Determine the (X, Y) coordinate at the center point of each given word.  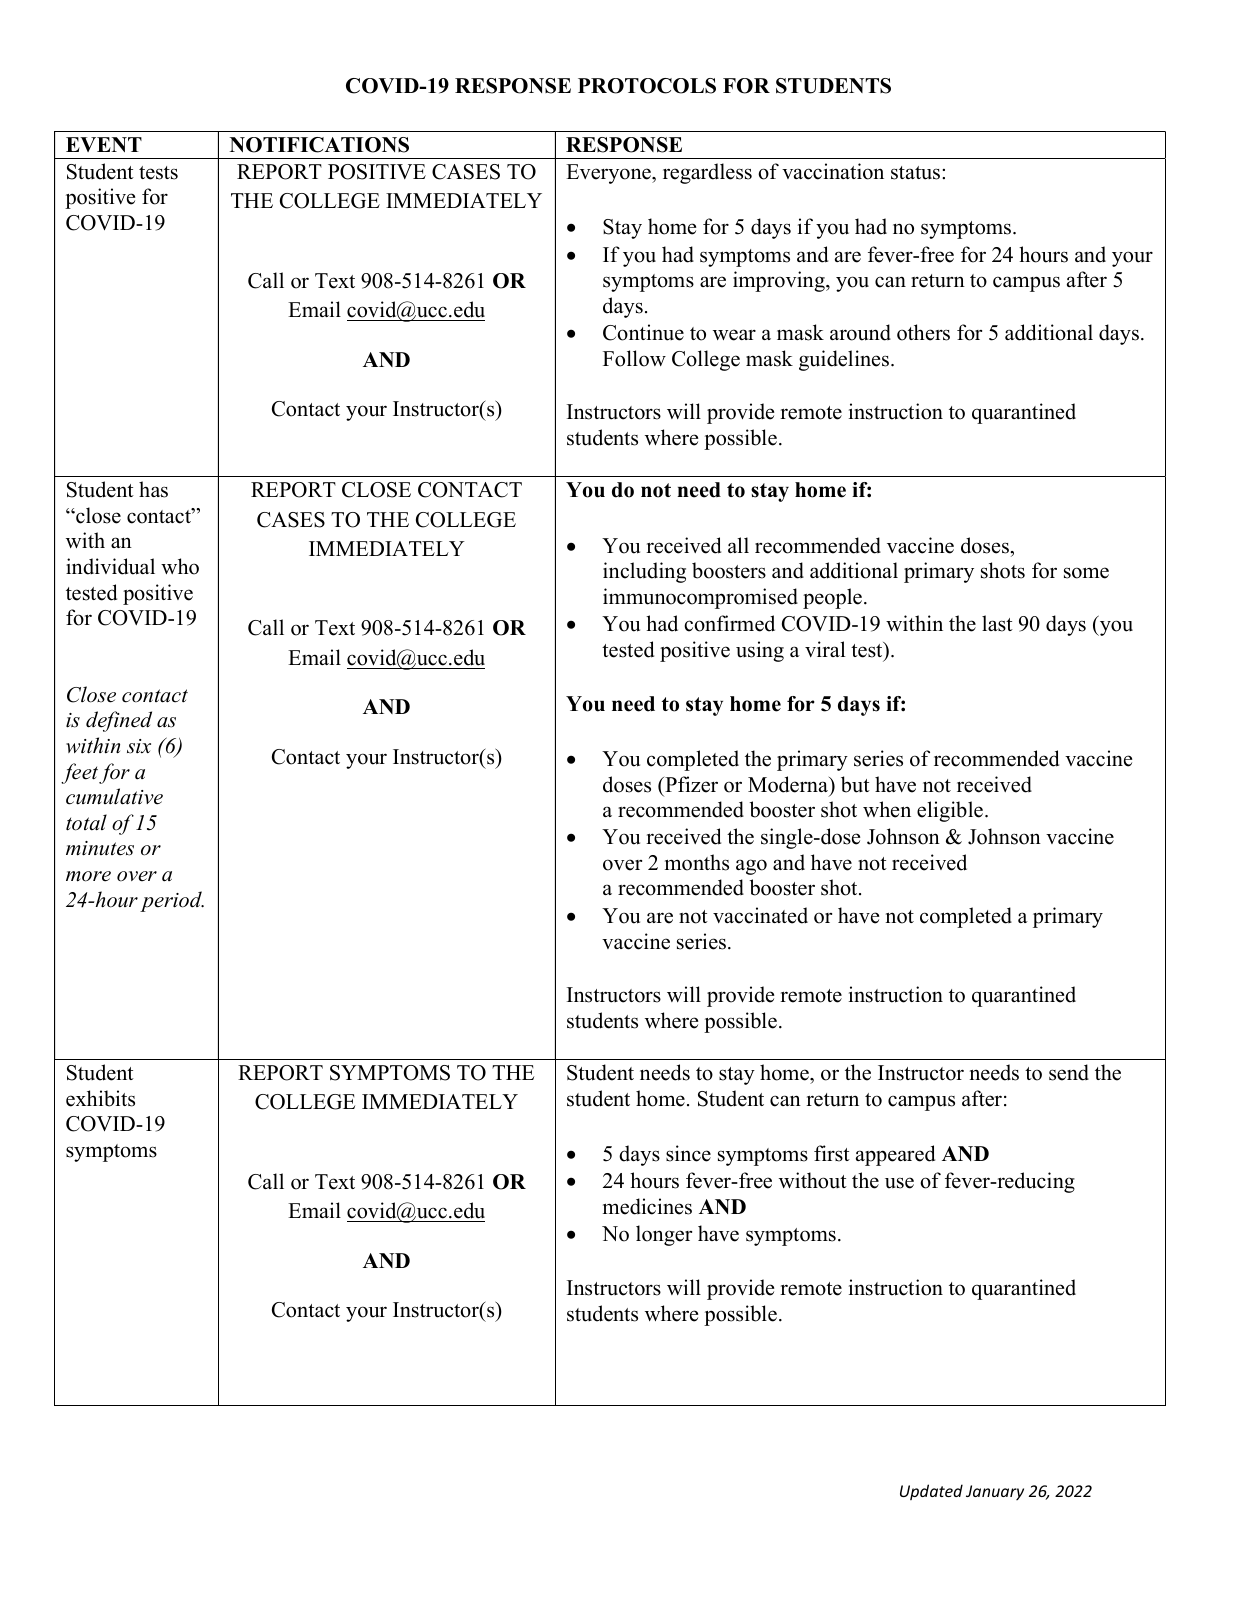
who (180, 566)
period (172, 901)
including (644, 572)
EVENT (104, 144)
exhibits (100, 1098)
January (995, 1492)
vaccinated (760, 915)
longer (664, 1235)
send (1069, 1072)
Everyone (609, 174)
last (997, 623)
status (917, 173)
